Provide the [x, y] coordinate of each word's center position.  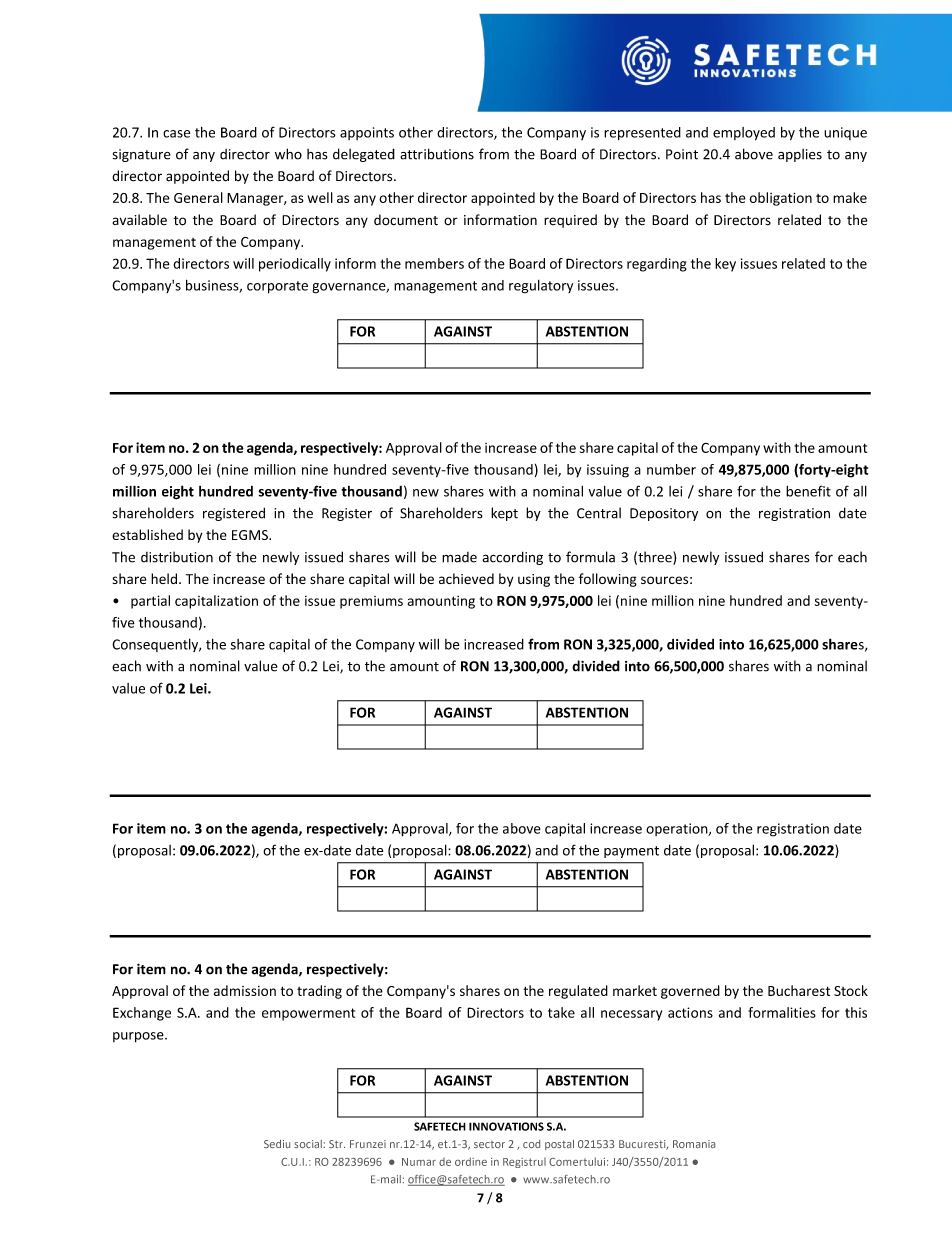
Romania [694, 1144]
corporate [277, 287]
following [608, 580]
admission [245, 990]
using [534, 580]
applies [800, 155]
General [198, 197]
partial [150, 602]
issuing [608, 471]
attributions [437, 154]
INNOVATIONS [506, 1126]
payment [631, 852]
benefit [808, 491]
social [308, 1144]
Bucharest [799, 990]
